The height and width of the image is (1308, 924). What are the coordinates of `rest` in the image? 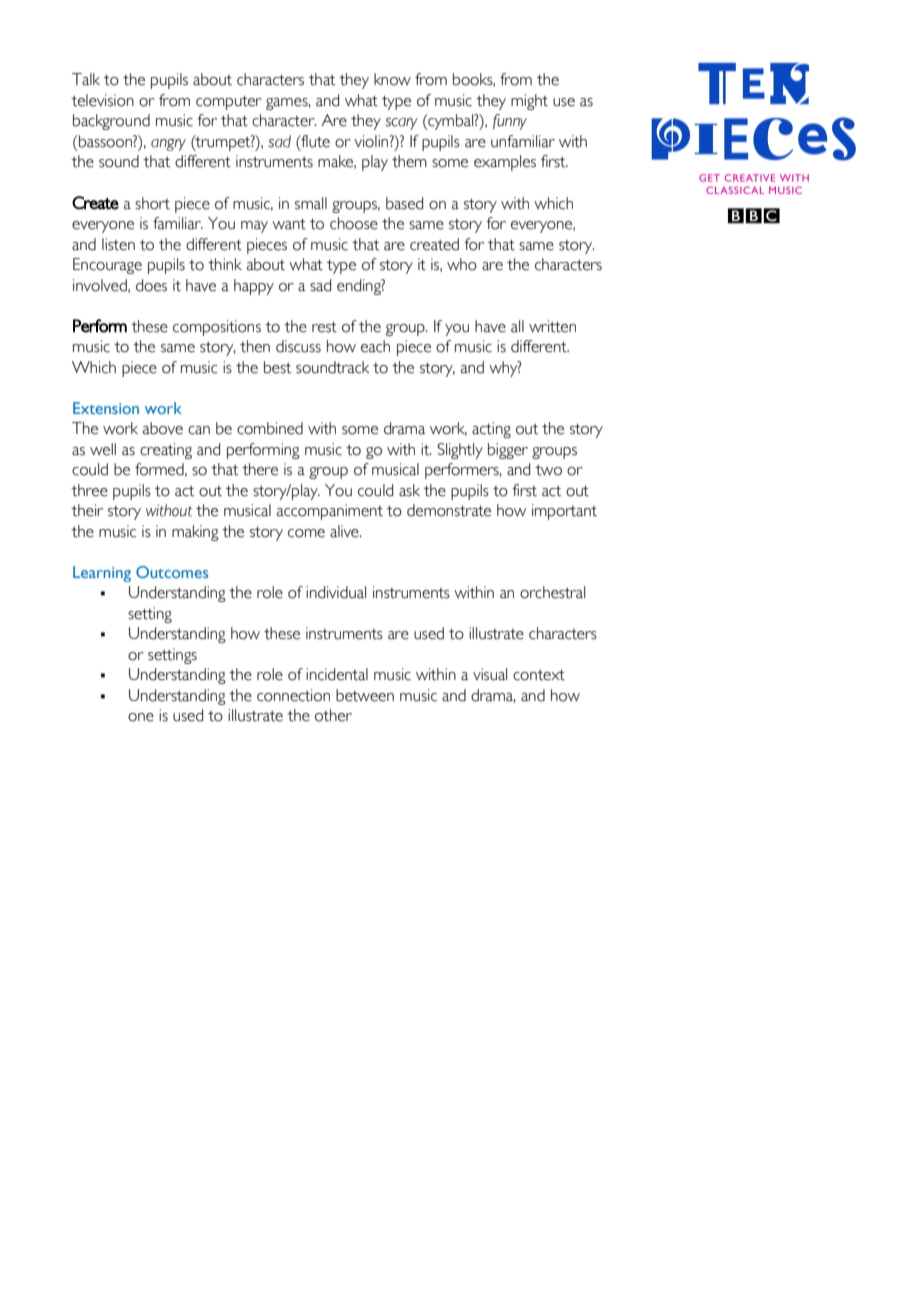 It's located at (324, 327).
